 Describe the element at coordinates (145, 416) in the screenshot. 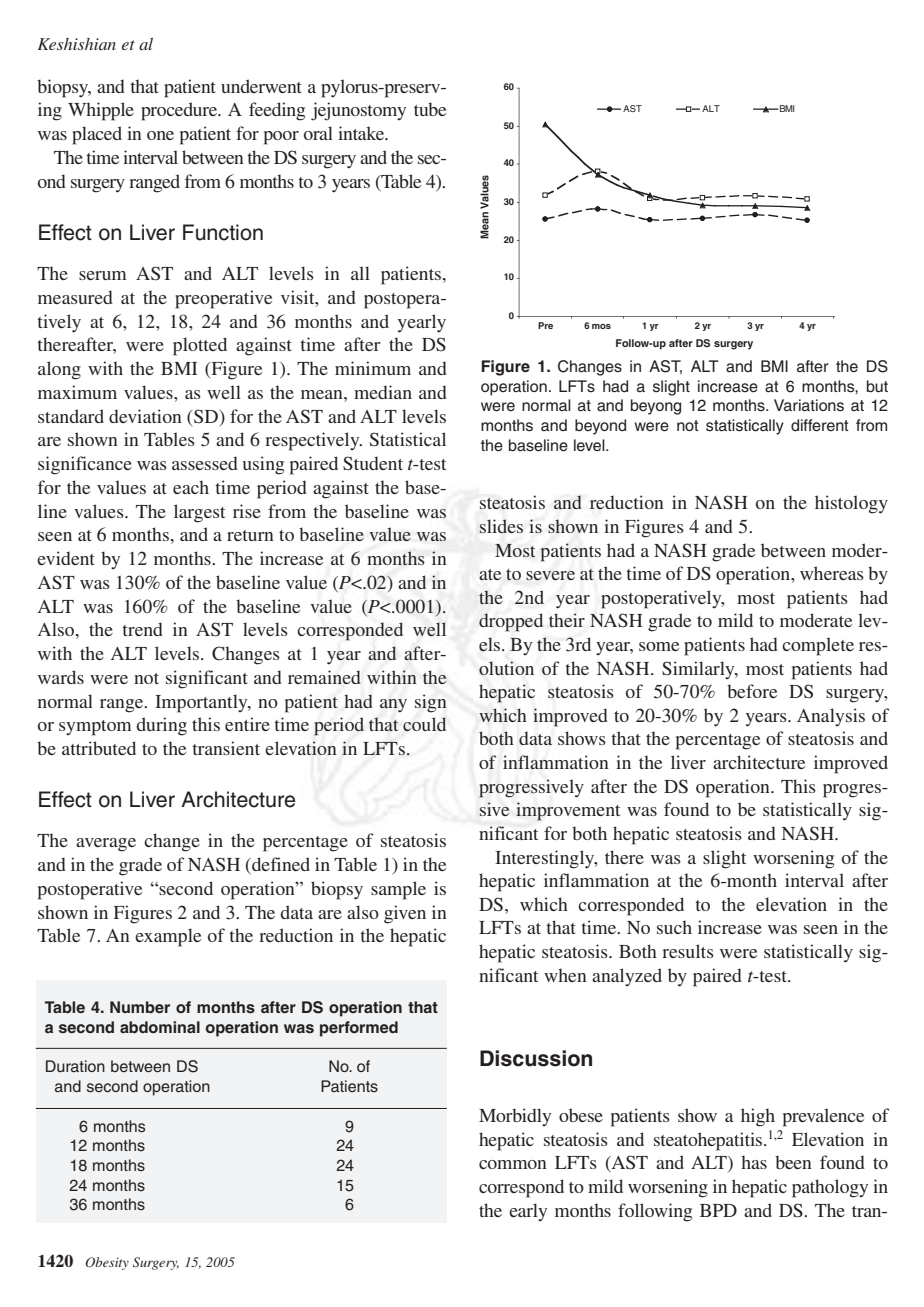

I see `deviation` at that location.
